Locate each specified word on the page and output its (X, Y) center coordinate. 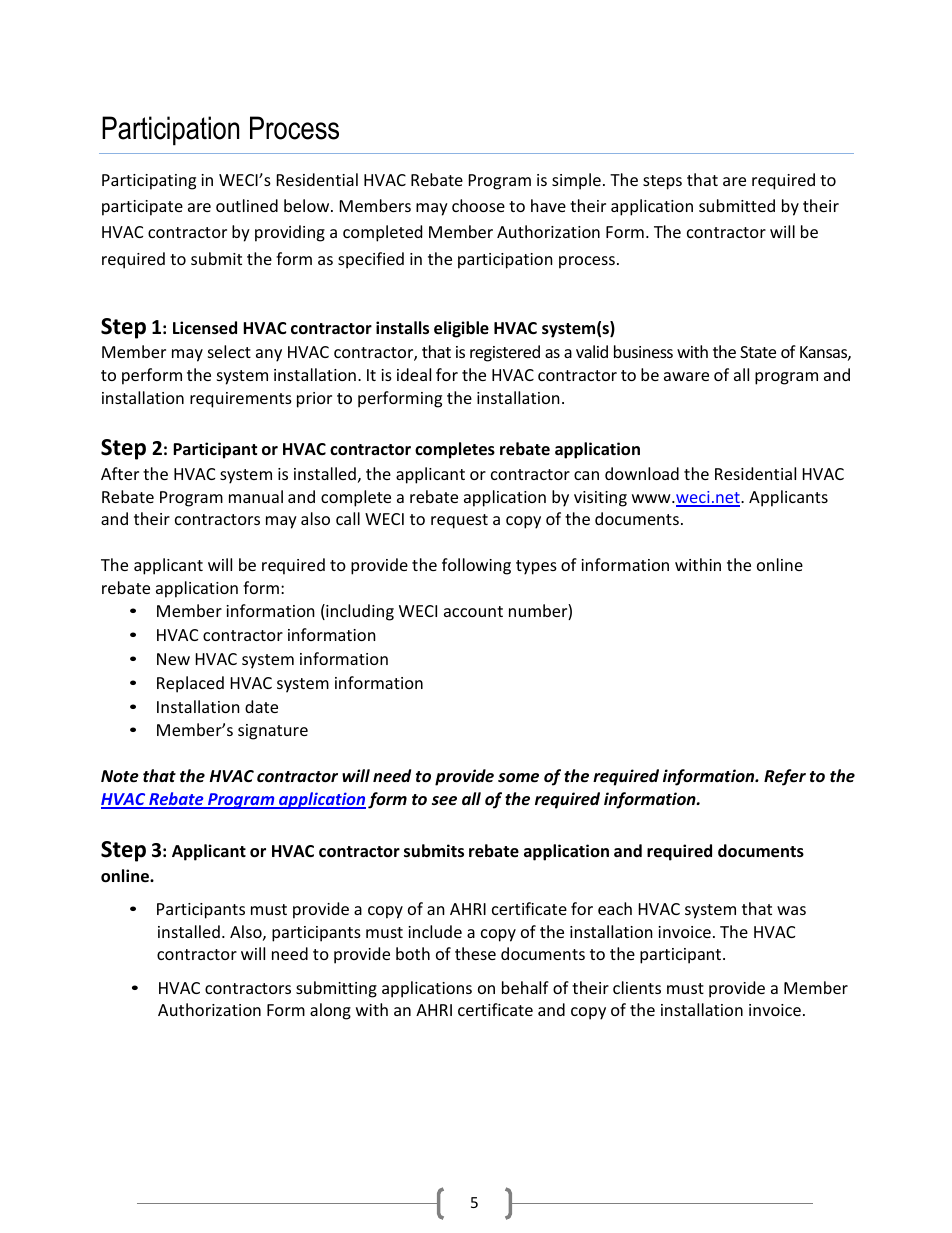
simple (576, 181)
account (473, 611)
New (173, 659)
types (536, 567)
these (475, 953)
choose (478, 205)
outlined (247, 205)
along (330, 1011)
